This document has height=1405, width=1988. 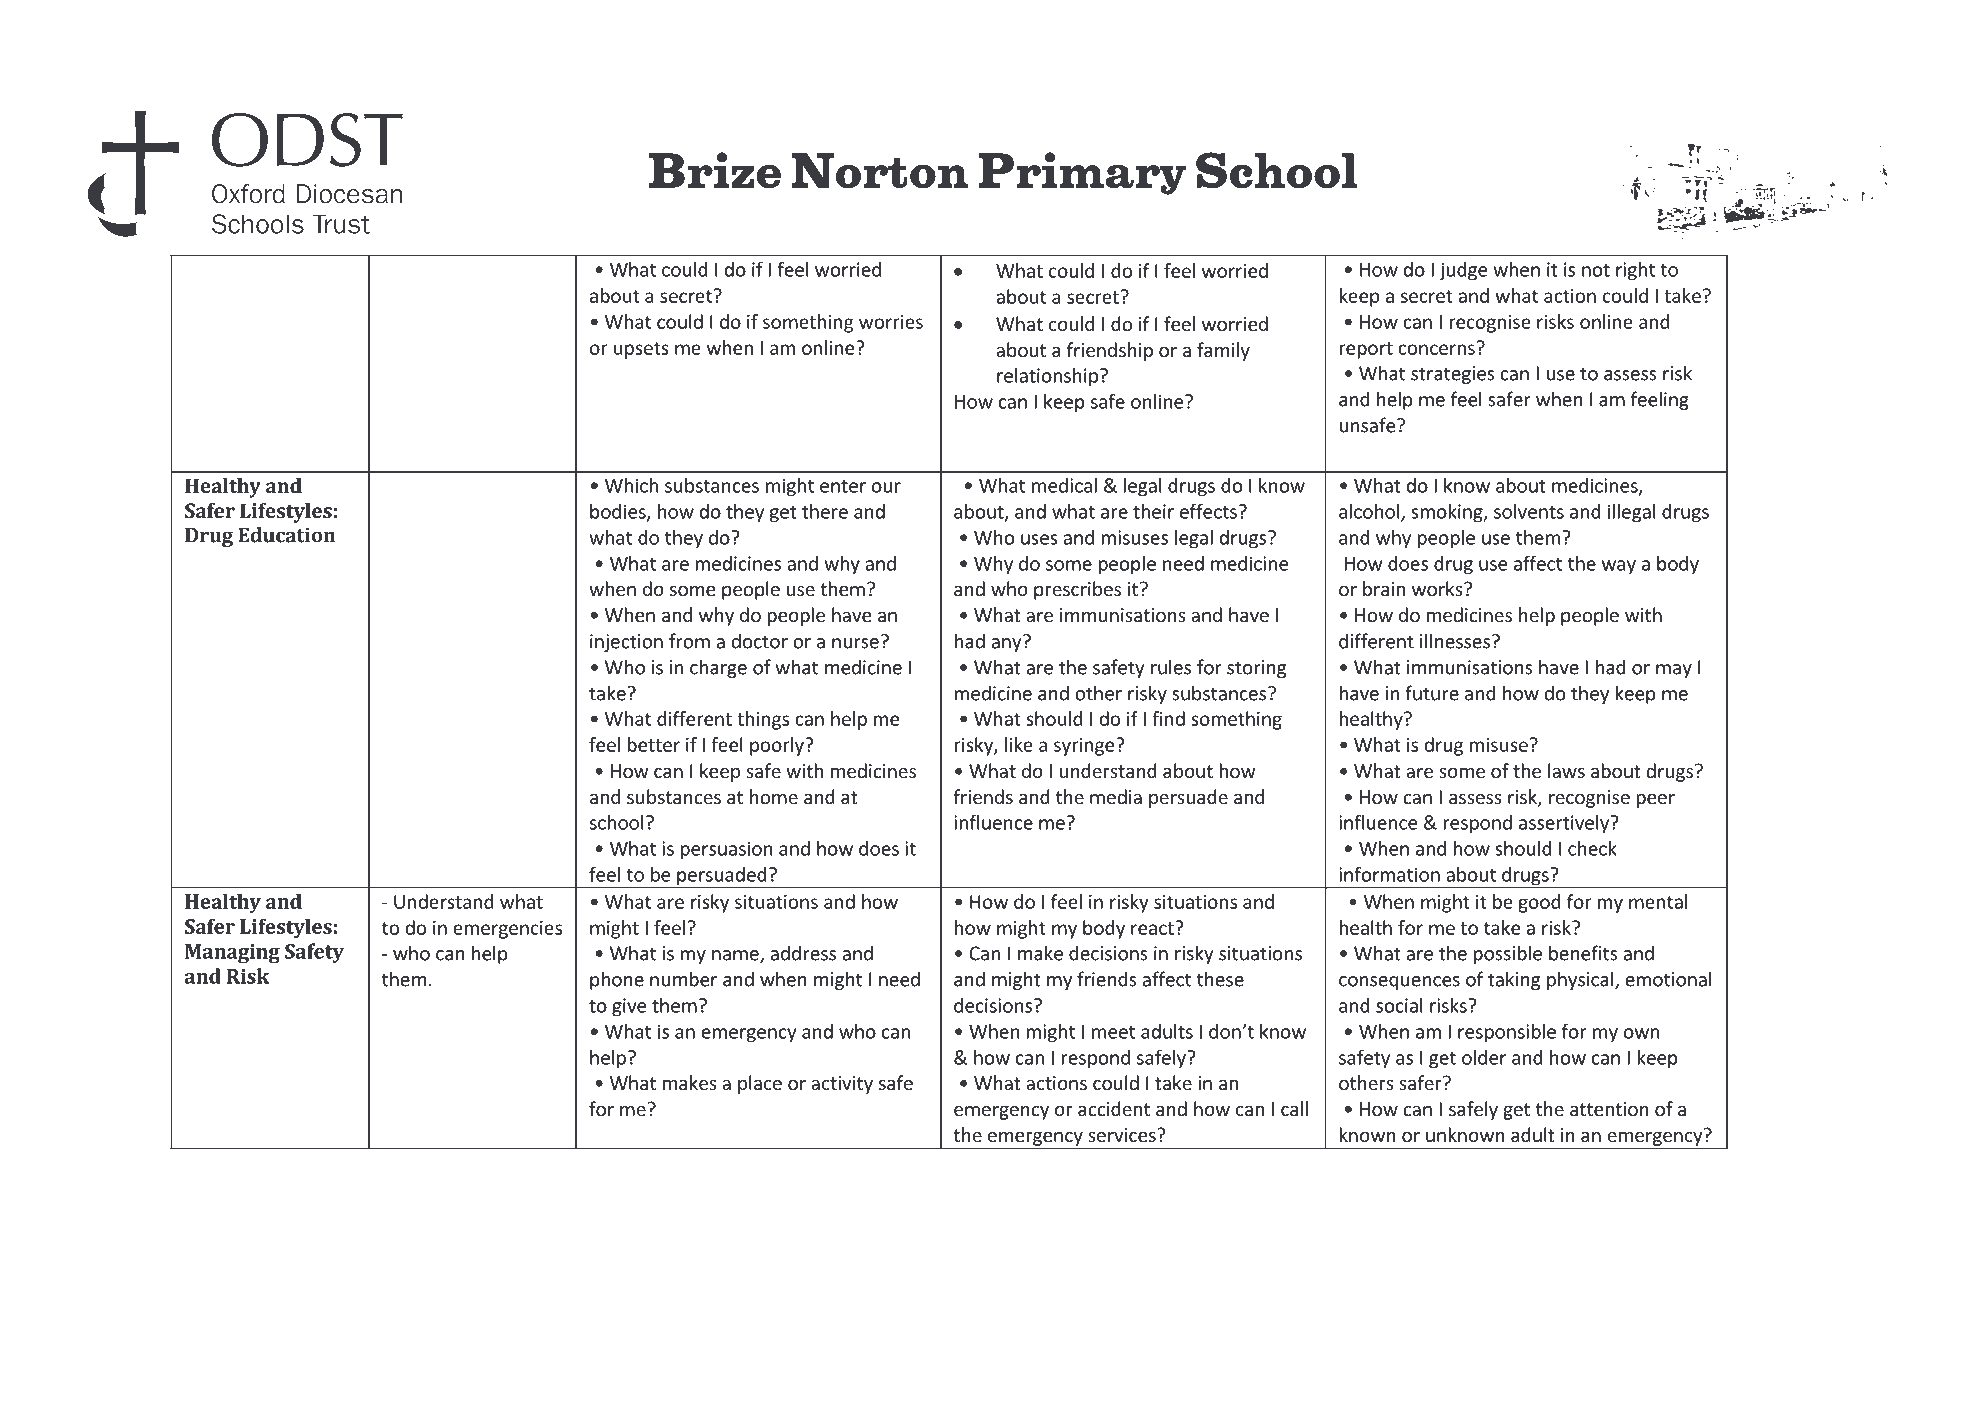 I want to click on Primary, so click(x=1082, y=173).
